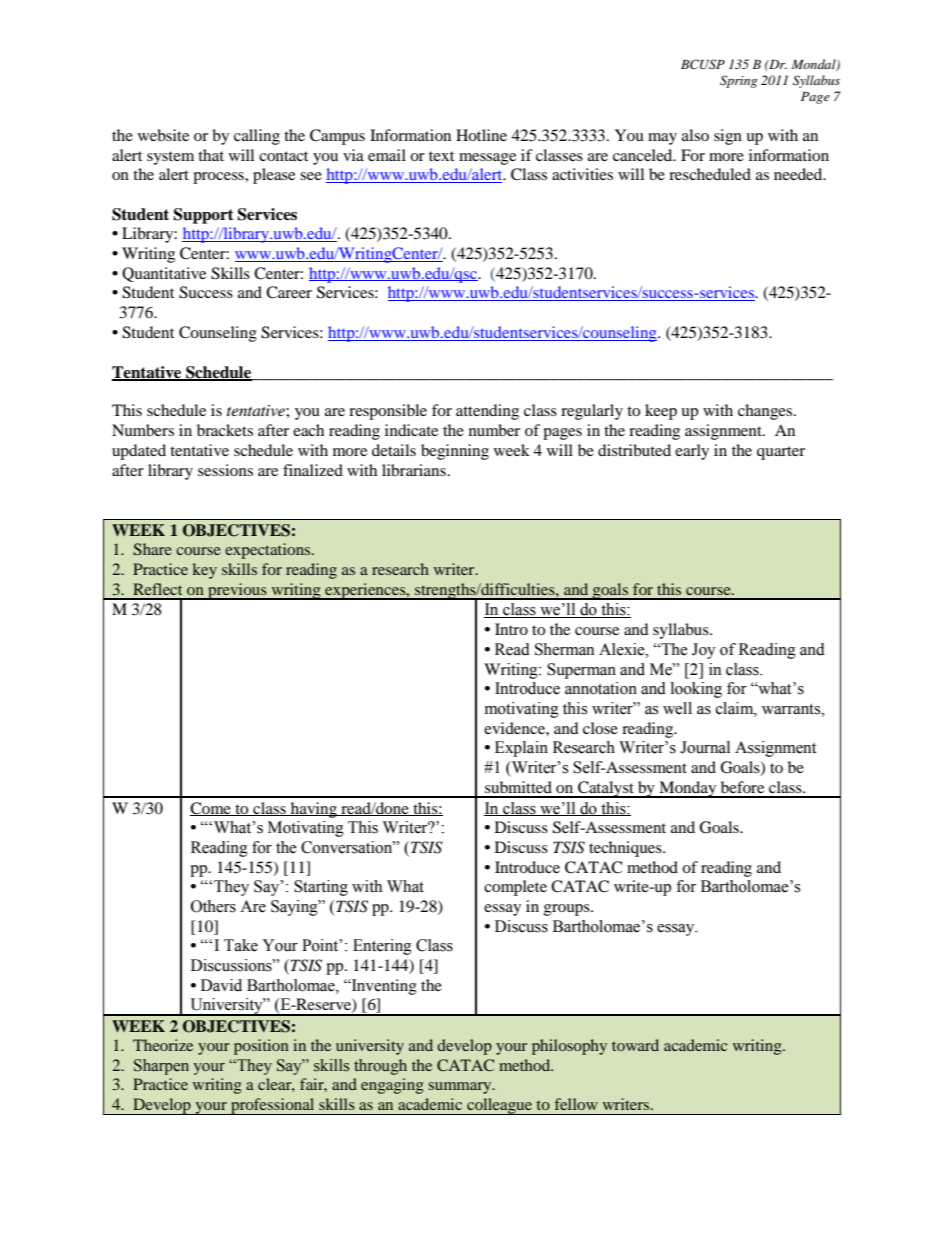  Describe the element at coordinates (635, 1045) in the page. I see `toward` at that location.
